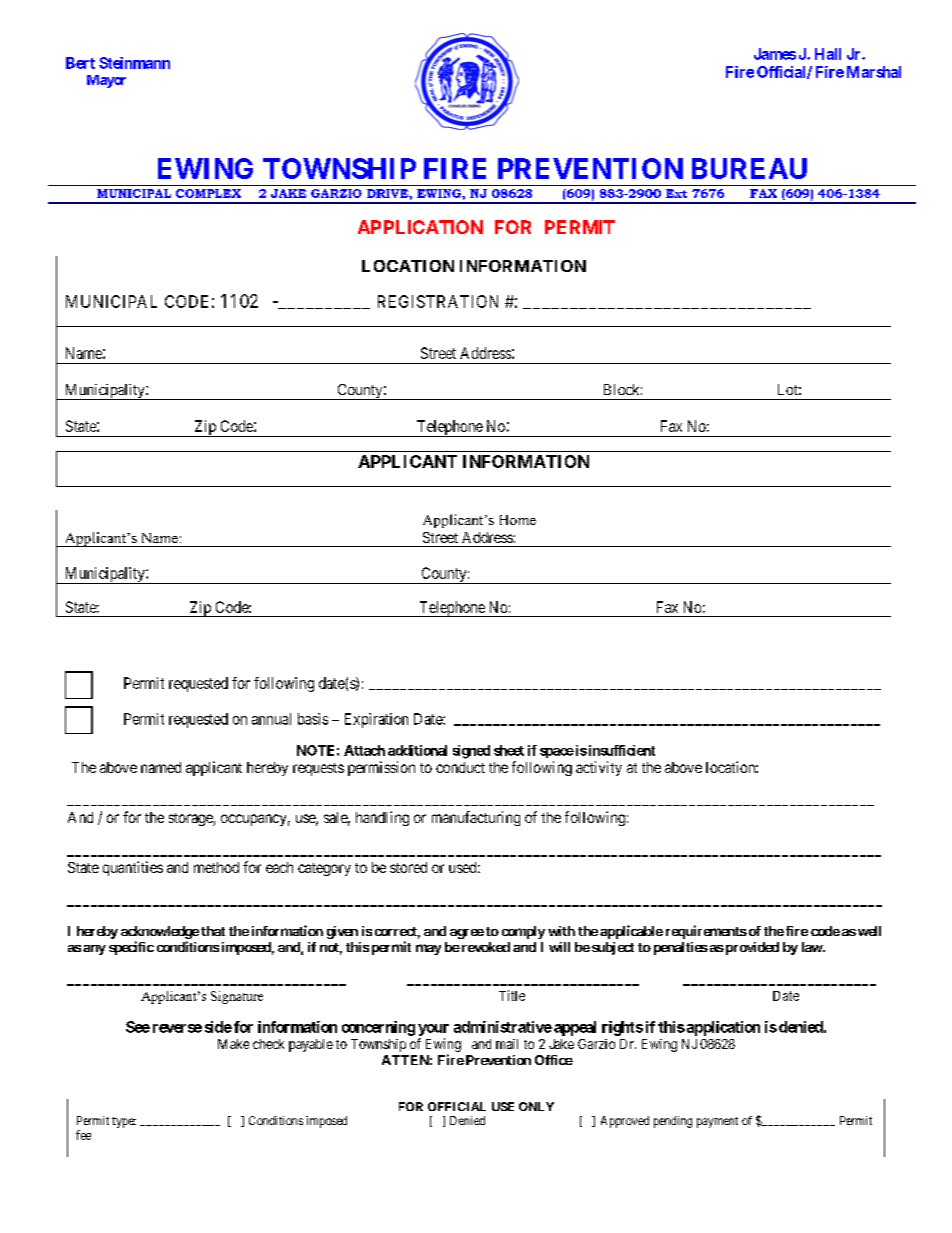 This screenshot has width=952, height=1233. Describe the element at coordinates (751, 948) in the screenshot. I see `provided` at that location.
